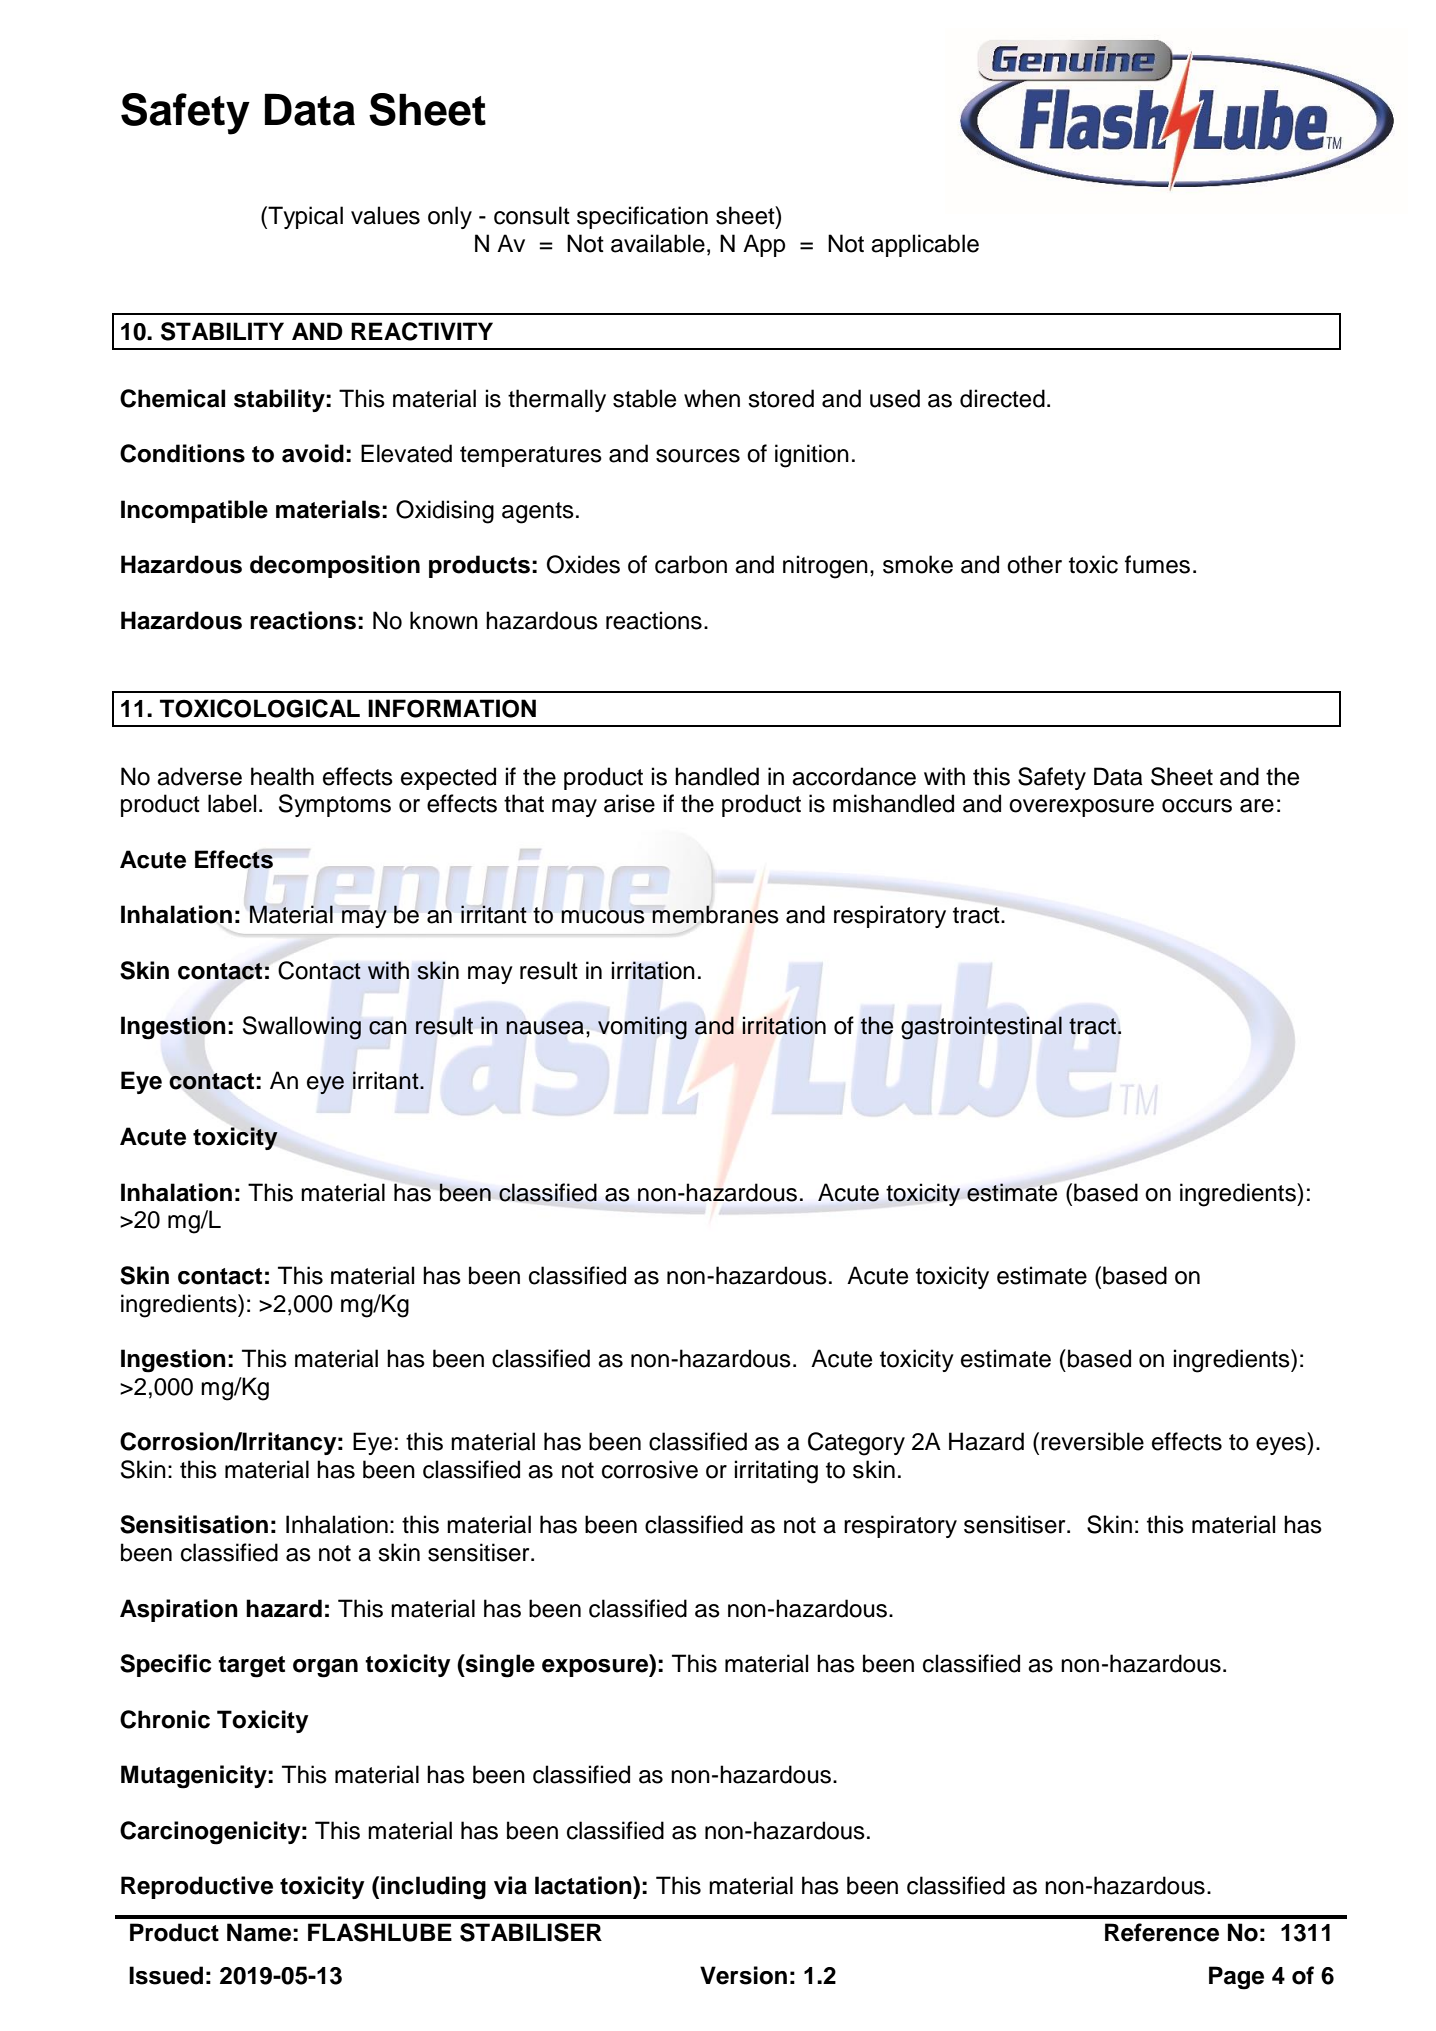 The width and height of the document is (1436, 2031). I want to click on directed, so click(1002, 398).
